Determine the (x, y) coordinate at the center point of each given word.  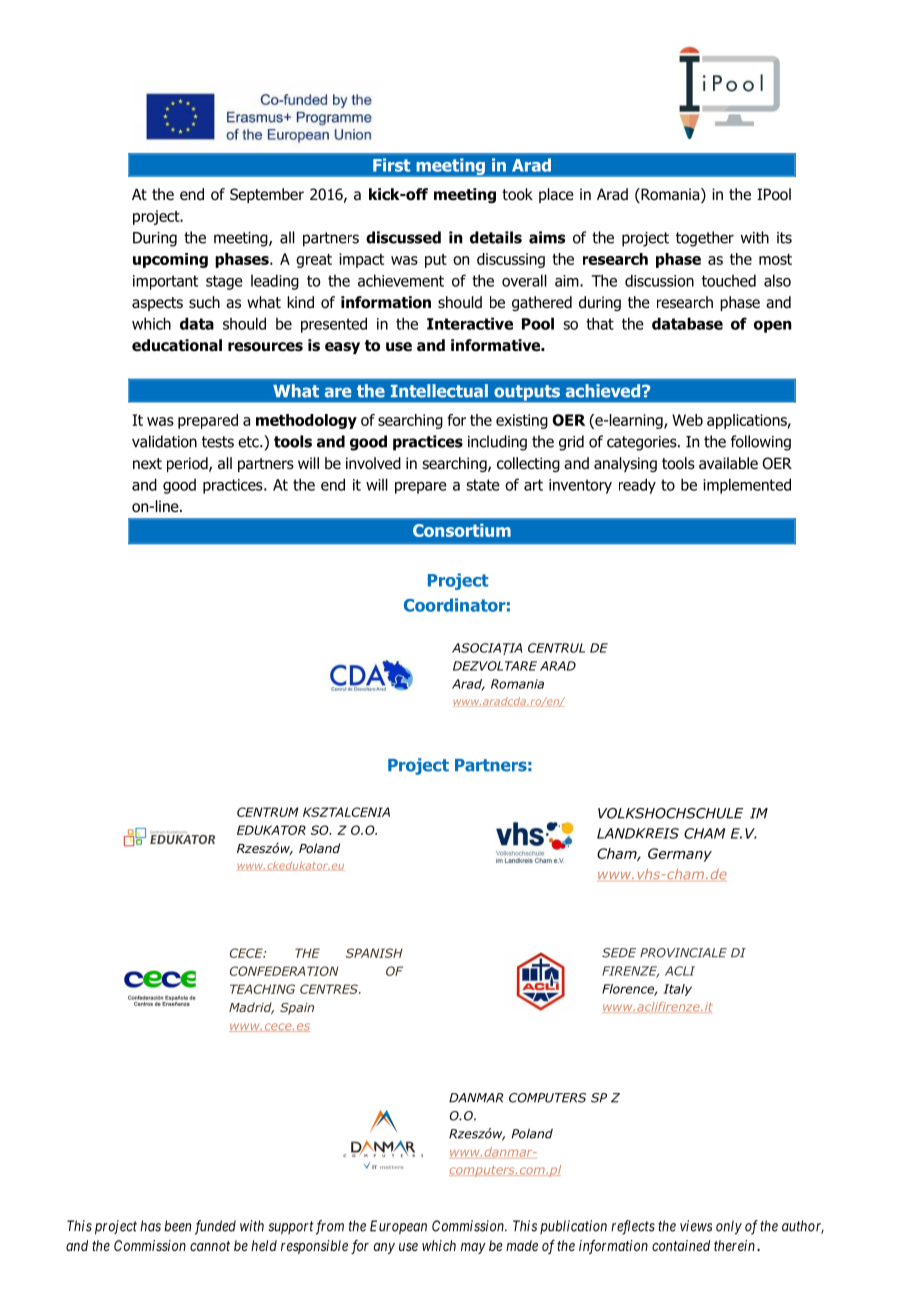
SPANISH (374, 953)
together (705, 239)
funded (215, 1227)
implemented (747, 486)
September (267, 195)
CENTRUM (267, 812)
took (517, 194)
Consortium (462, 530)
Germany (680, 855)
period (188, 464)
